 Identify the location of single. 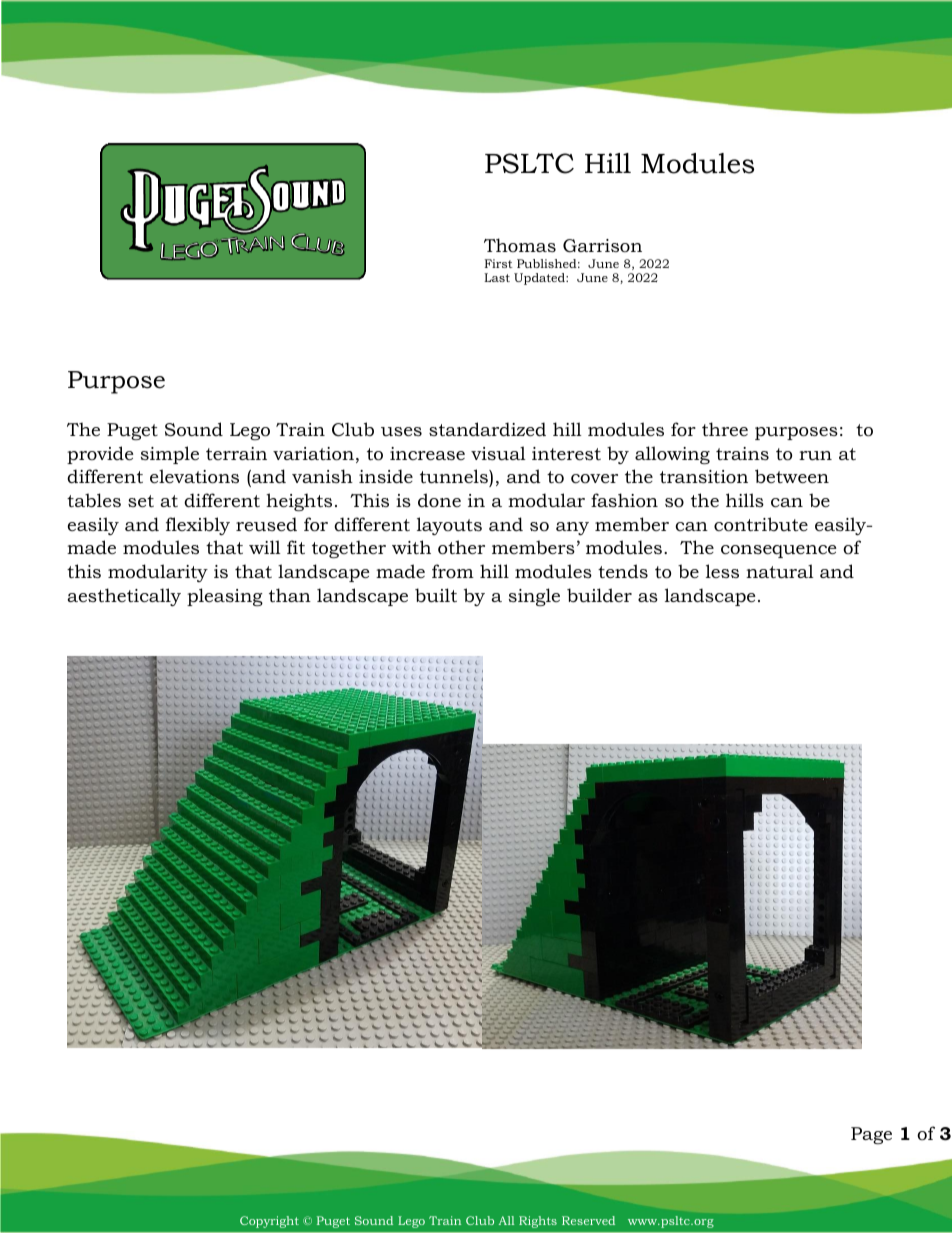
(534, 597).
